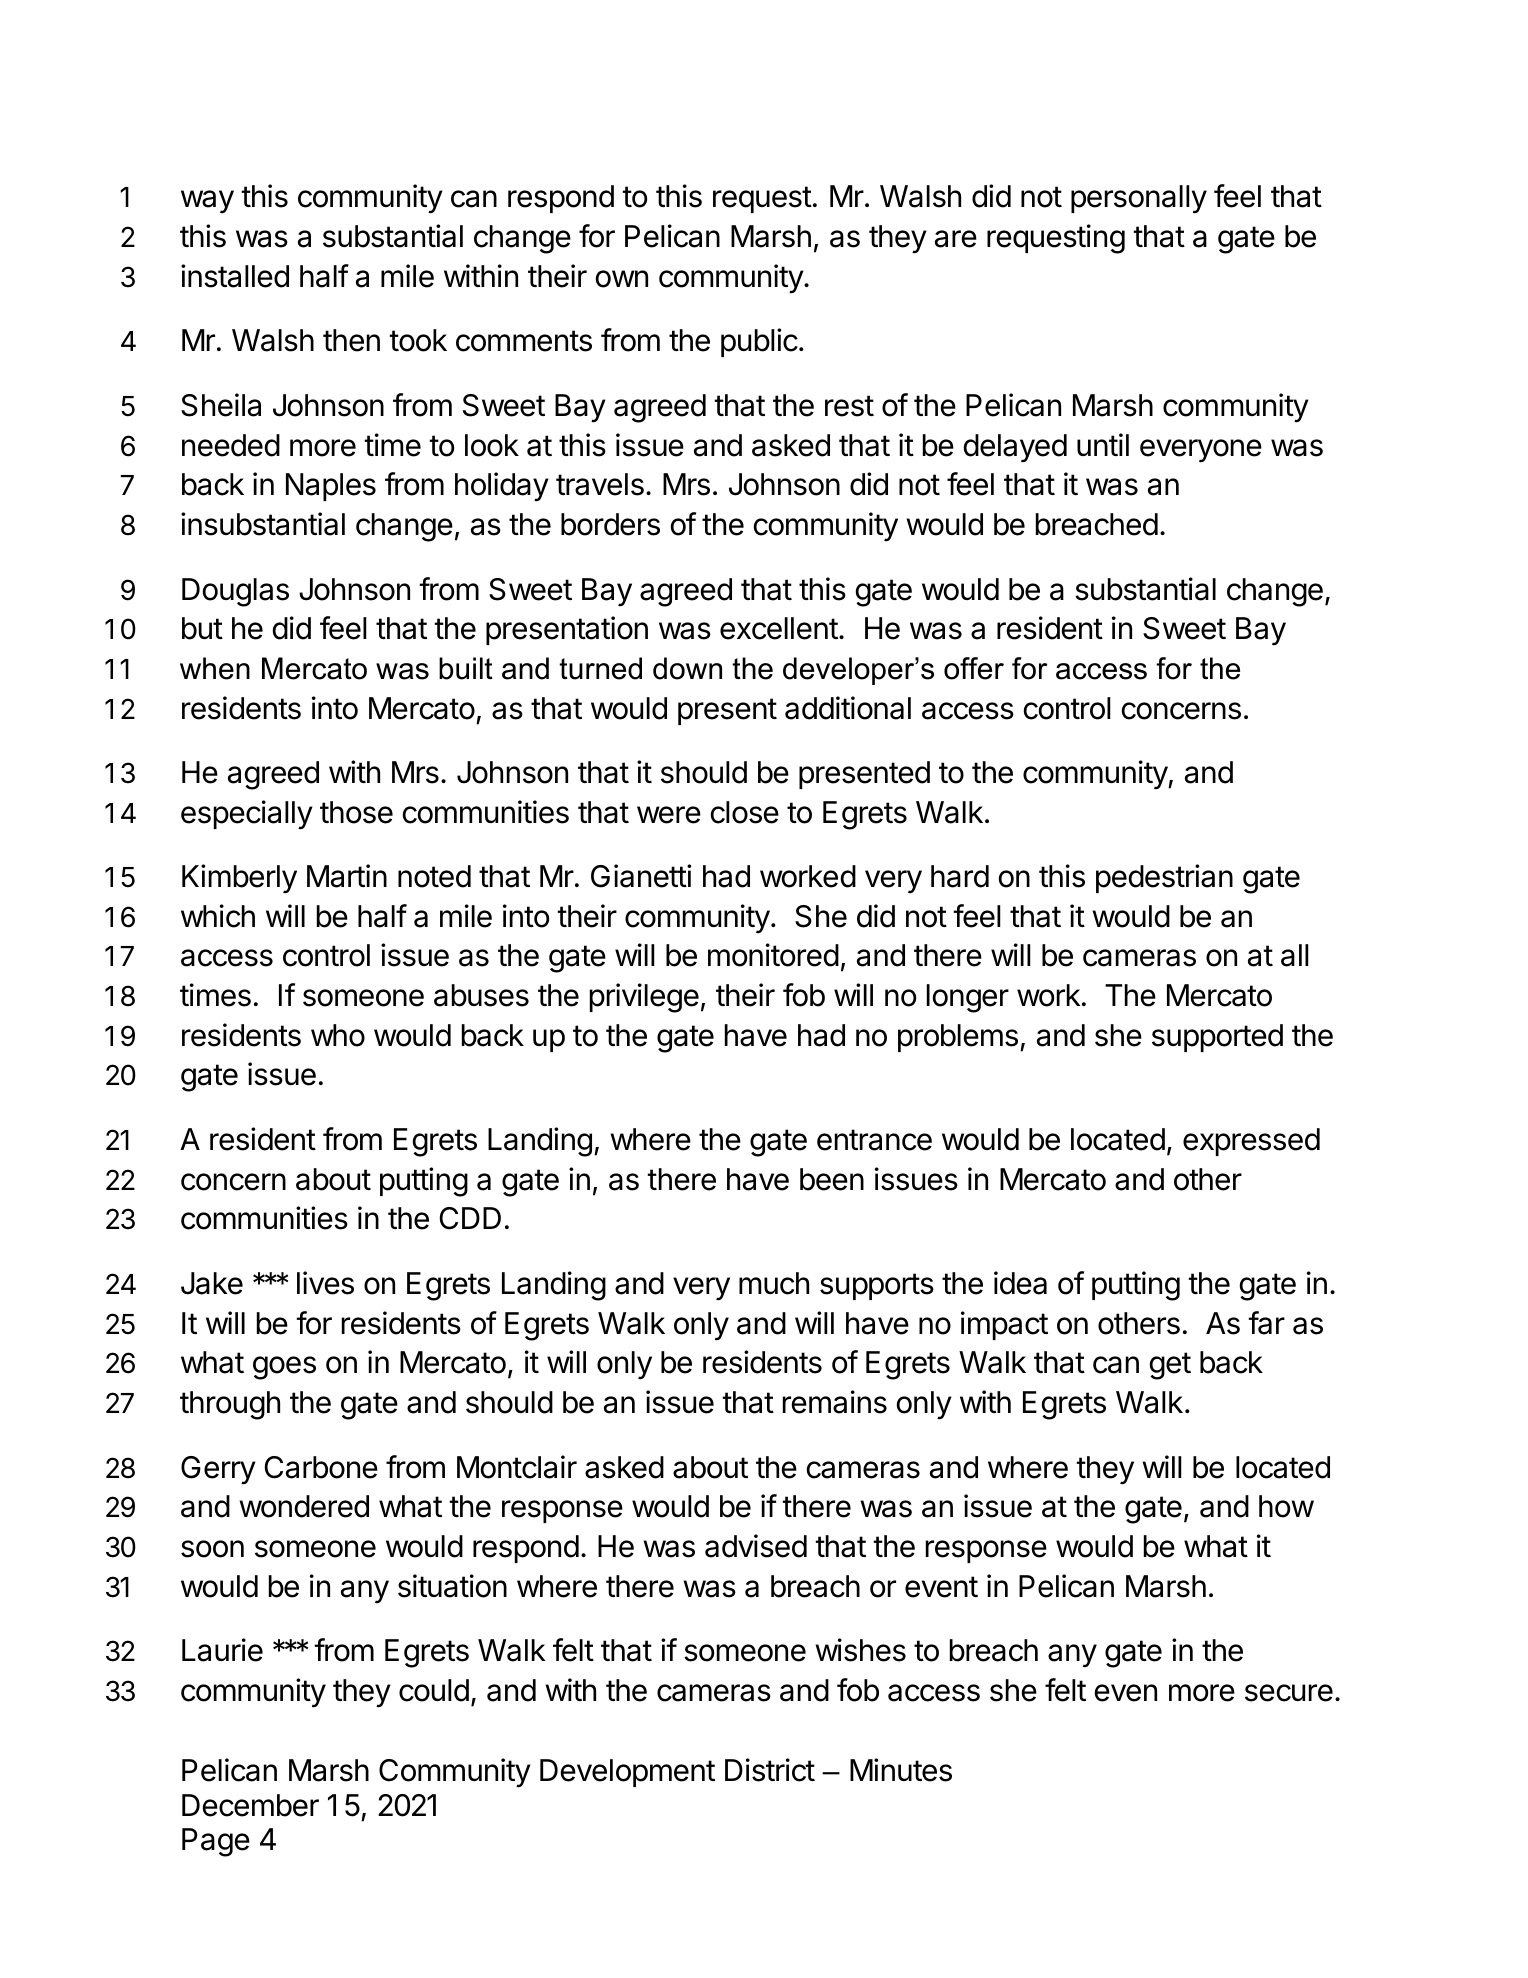 The width and height of the document is (1528, 1978). What do you see at coordinates (250, 1805) in the document?
I see `December` at bounding box center [250, 1805].
